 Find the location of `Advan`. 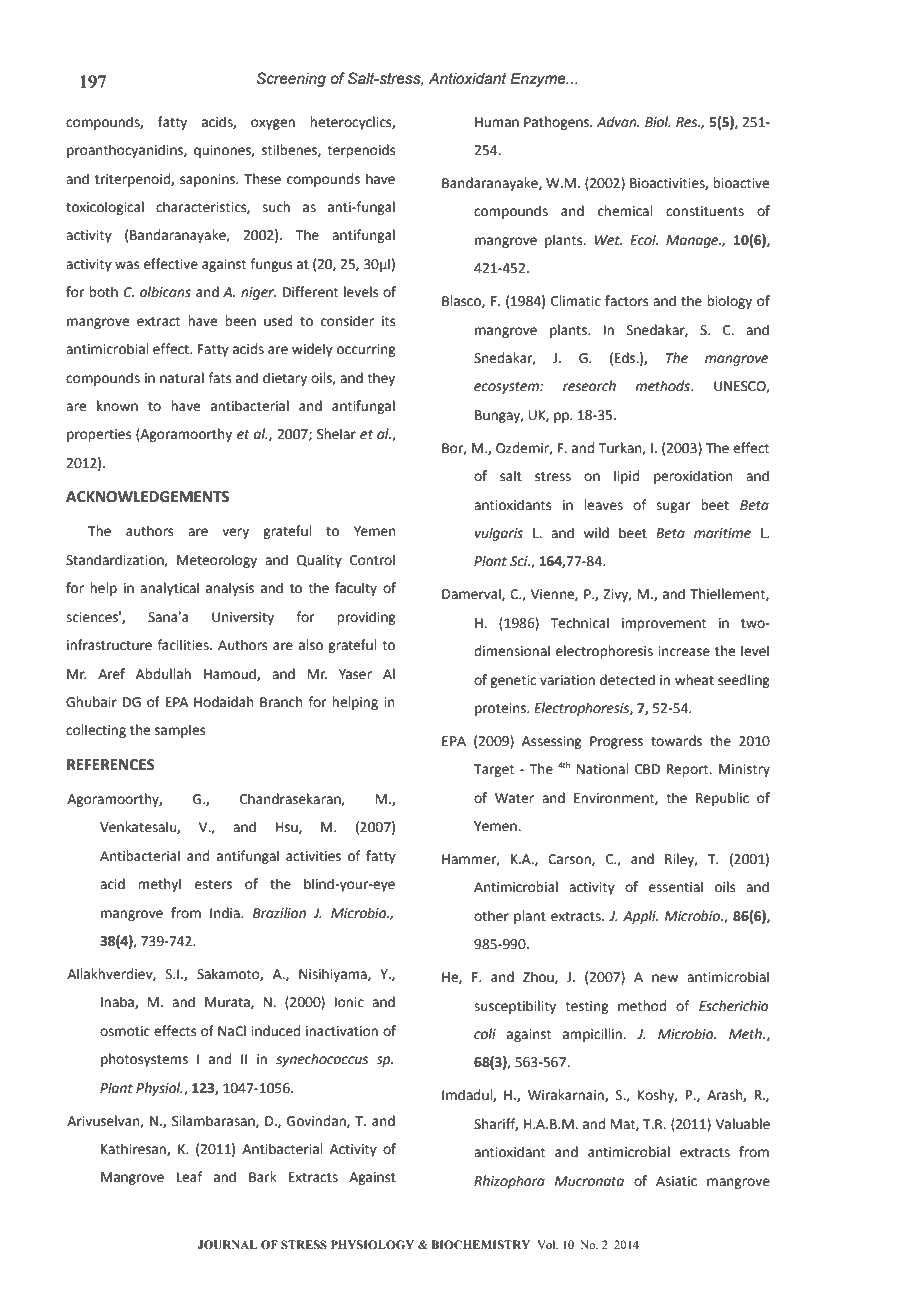

Advan is located at coordinates (618, 122).
